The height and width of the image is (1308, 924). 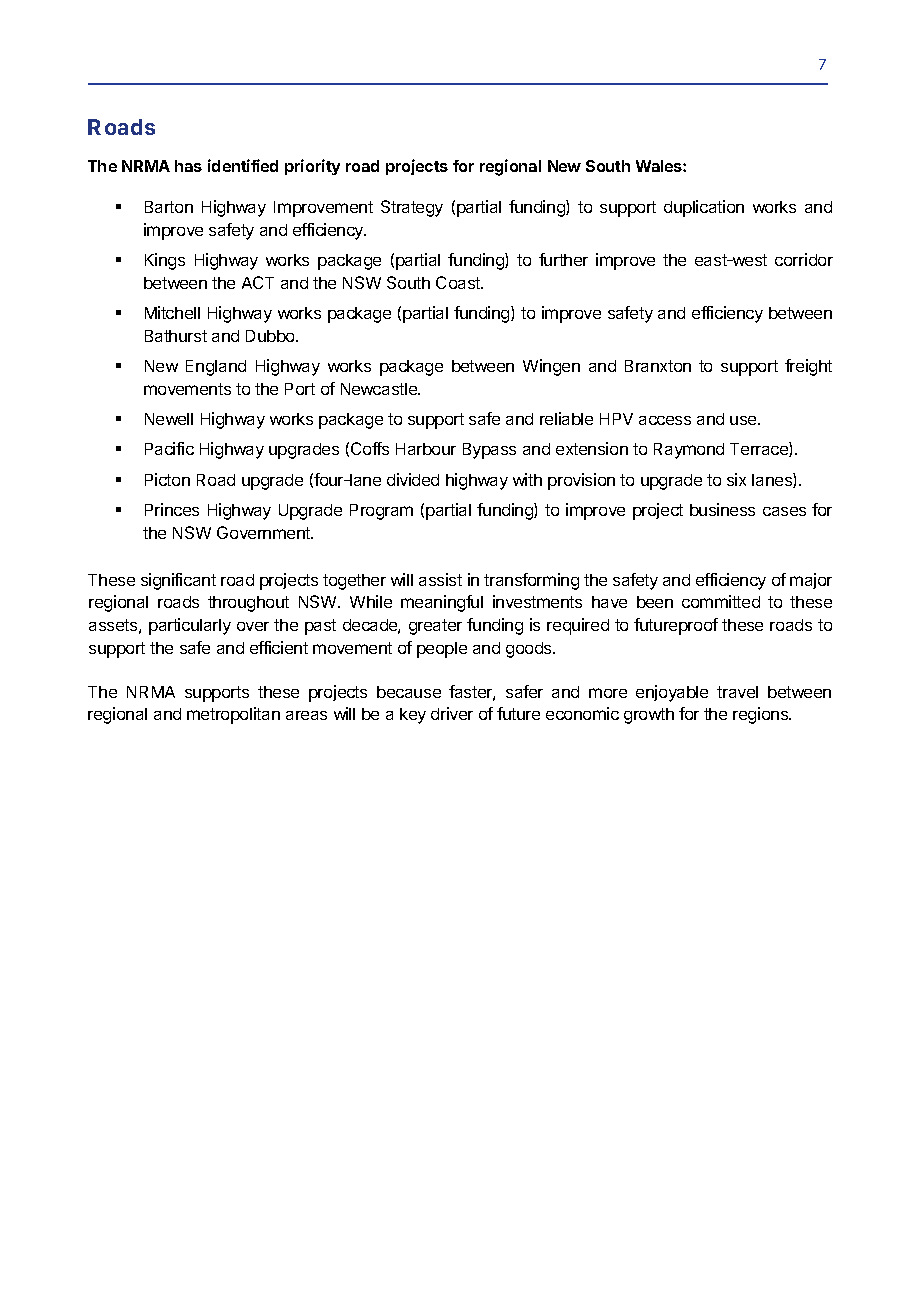 I want to click on travel, so click(x=737, y=692).
